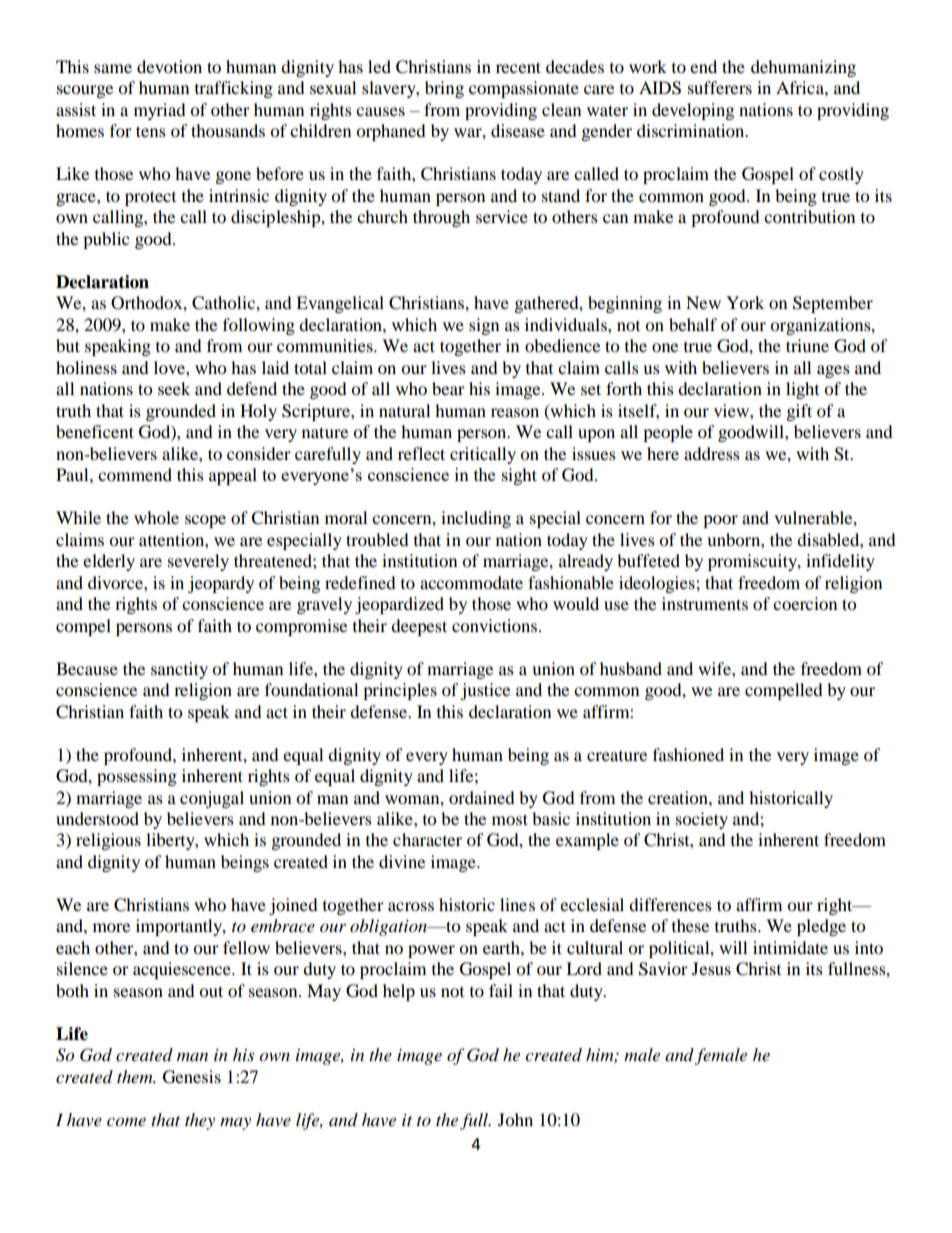 The image size is (952, 1233). I want to click on seek, so click(174, 388).
